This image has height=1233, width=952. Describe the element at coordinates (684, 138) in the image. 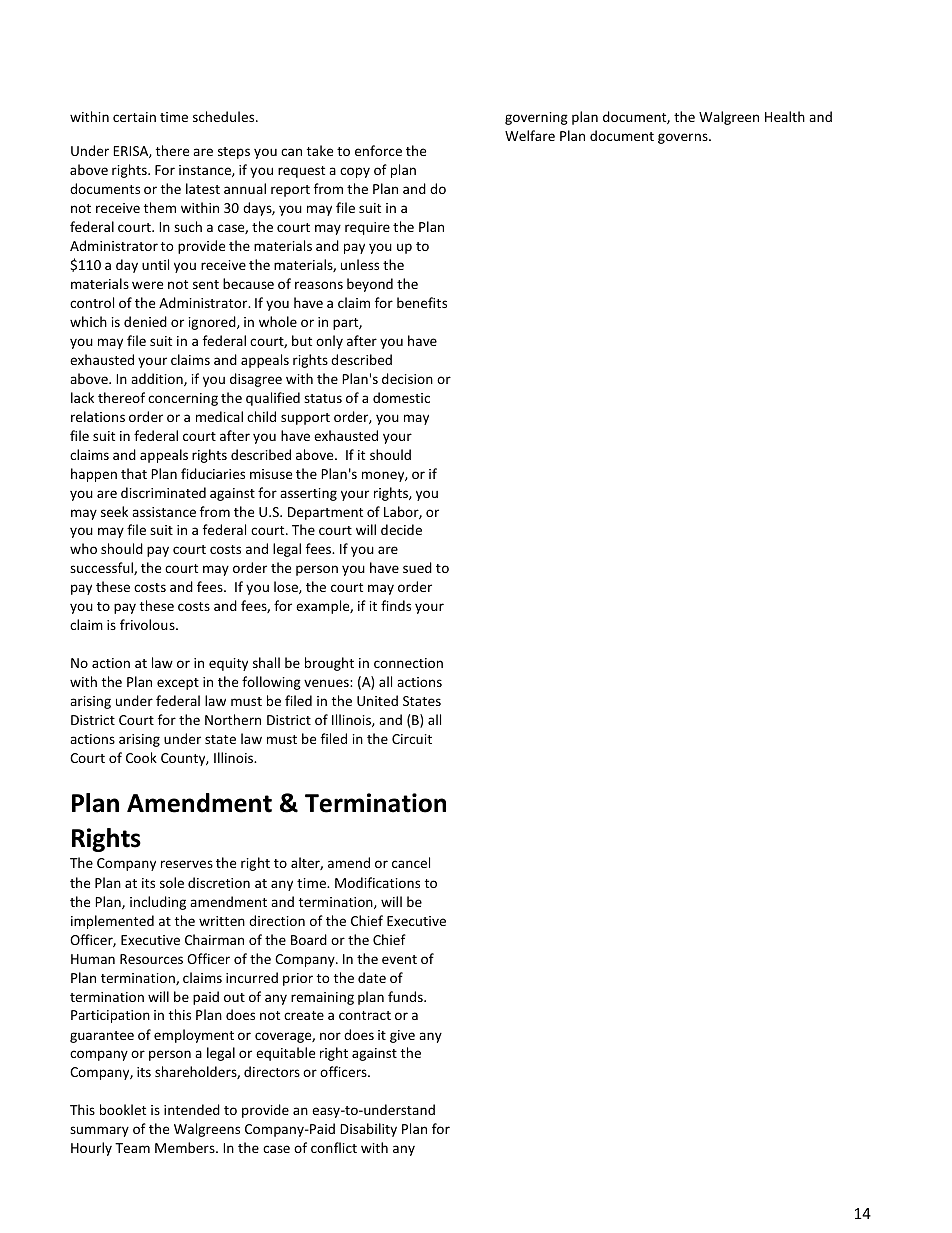

I see `governs` at that location.
